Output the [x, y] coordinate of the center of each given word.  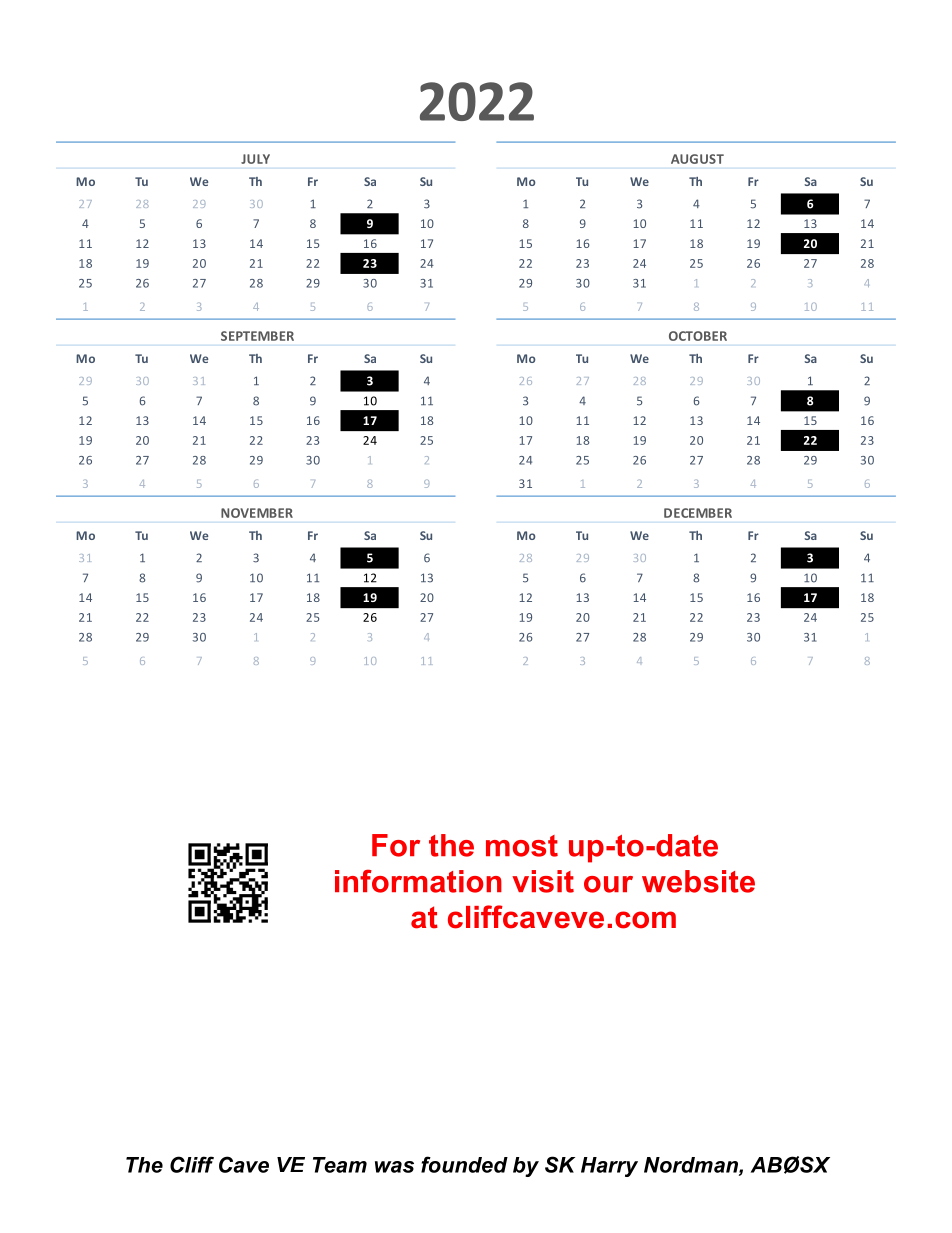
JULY [255, 159]
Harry [609, 1167]
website [698, 881]
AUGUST [697, 159]
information [418, 881]
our [608, 884]
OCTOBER [698, 336]
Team [340, 1165]
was [394, 1167]
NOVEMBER [257, 513]
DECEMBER [698, 513]
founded [464, 1164]
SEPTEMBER [257, 336]
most [522, 846]
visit [543, 881]
